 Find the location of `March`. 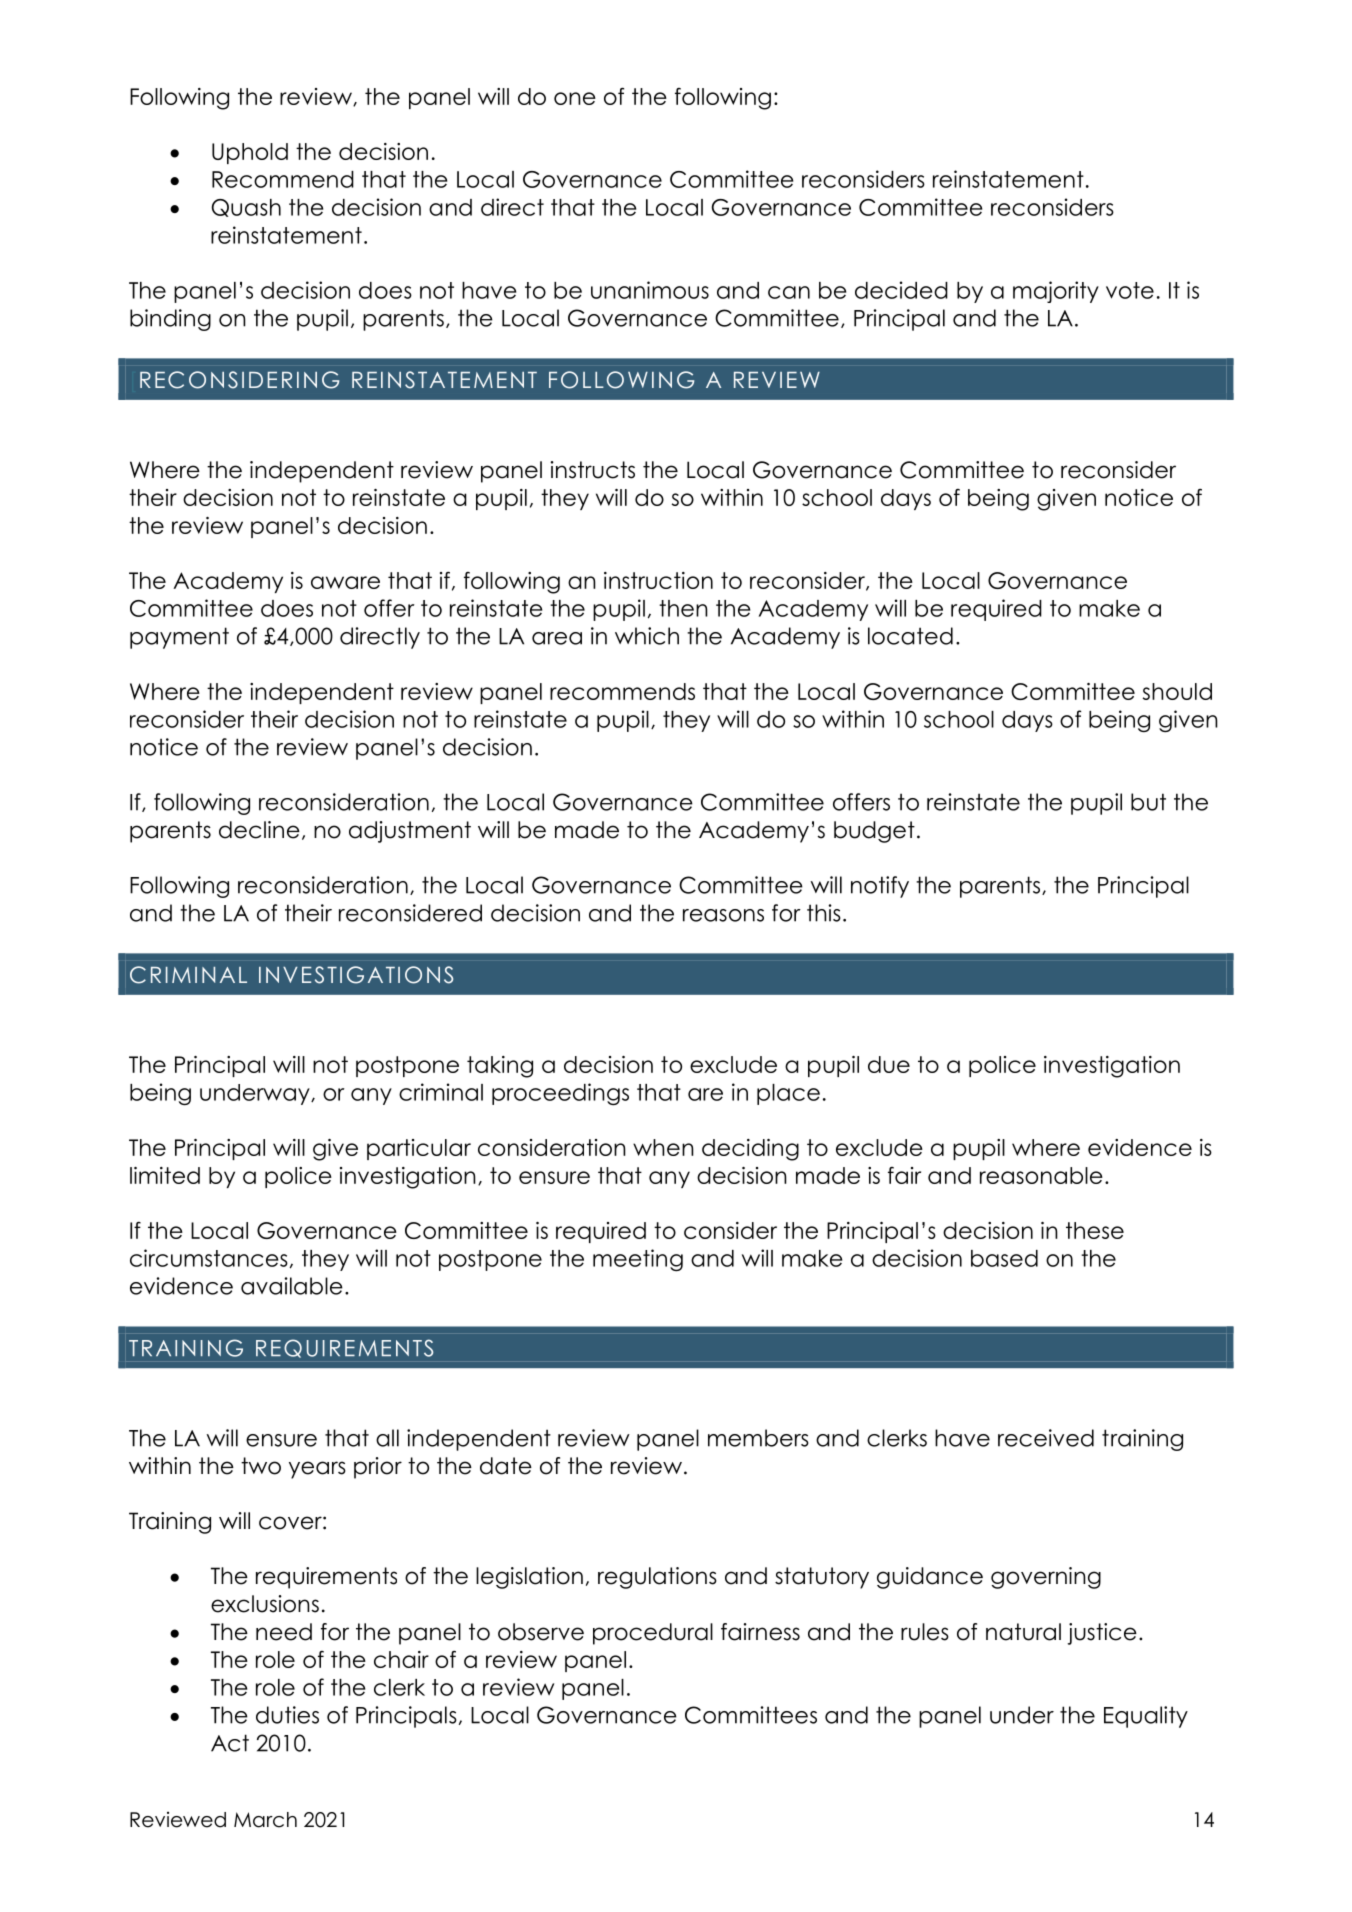

March is located at coordinates (265, 1820).
